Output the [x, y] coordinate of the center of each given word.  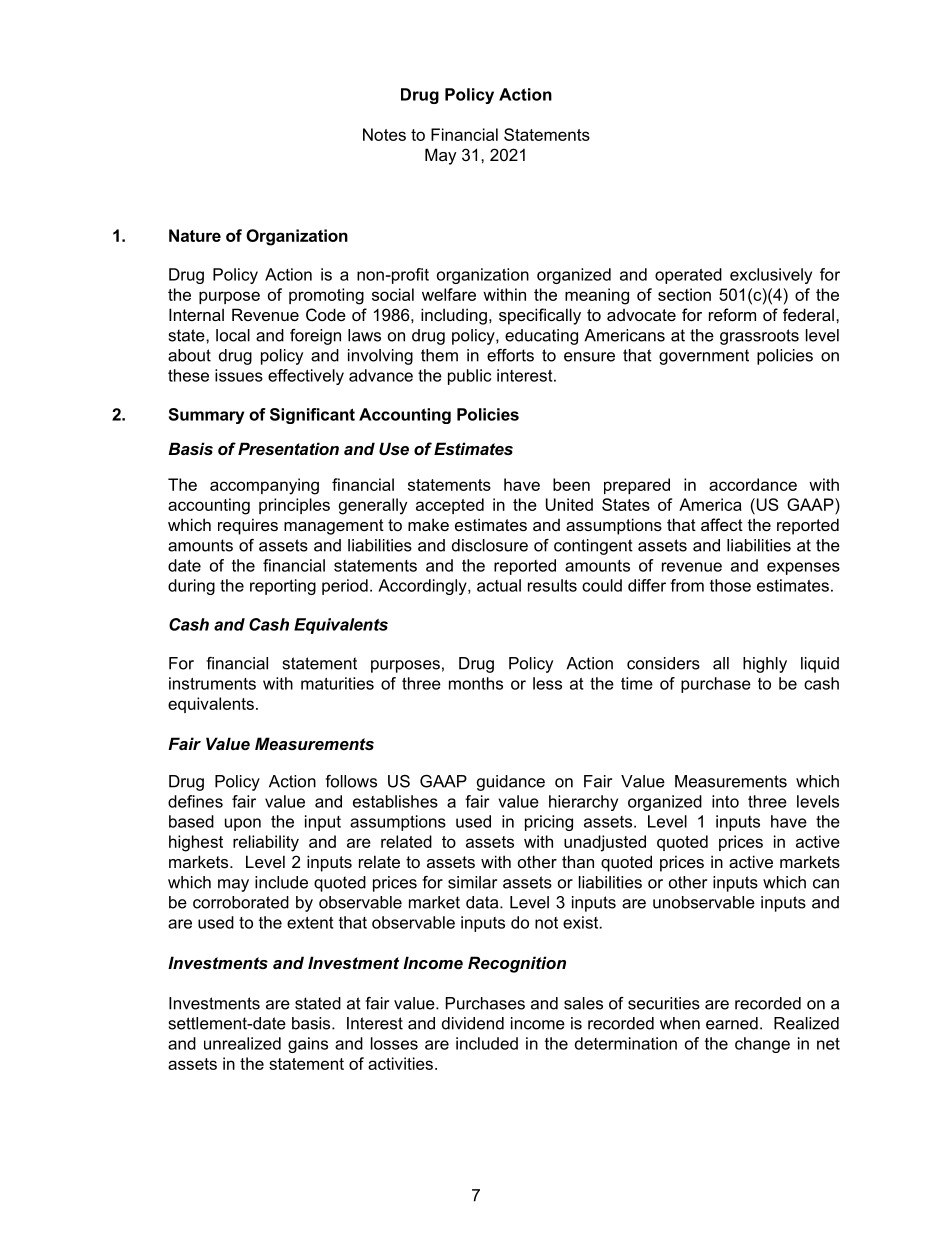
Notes [384, 134]
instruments [212, 683]
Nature [195, 235]
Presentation [288, 448]
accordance [753, 484]
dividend [473, 1023]
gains [308, 1045]
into [725, 801]
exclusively [771, 276]
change [762, 1045]
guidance [511, 783]
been [571, 484]
